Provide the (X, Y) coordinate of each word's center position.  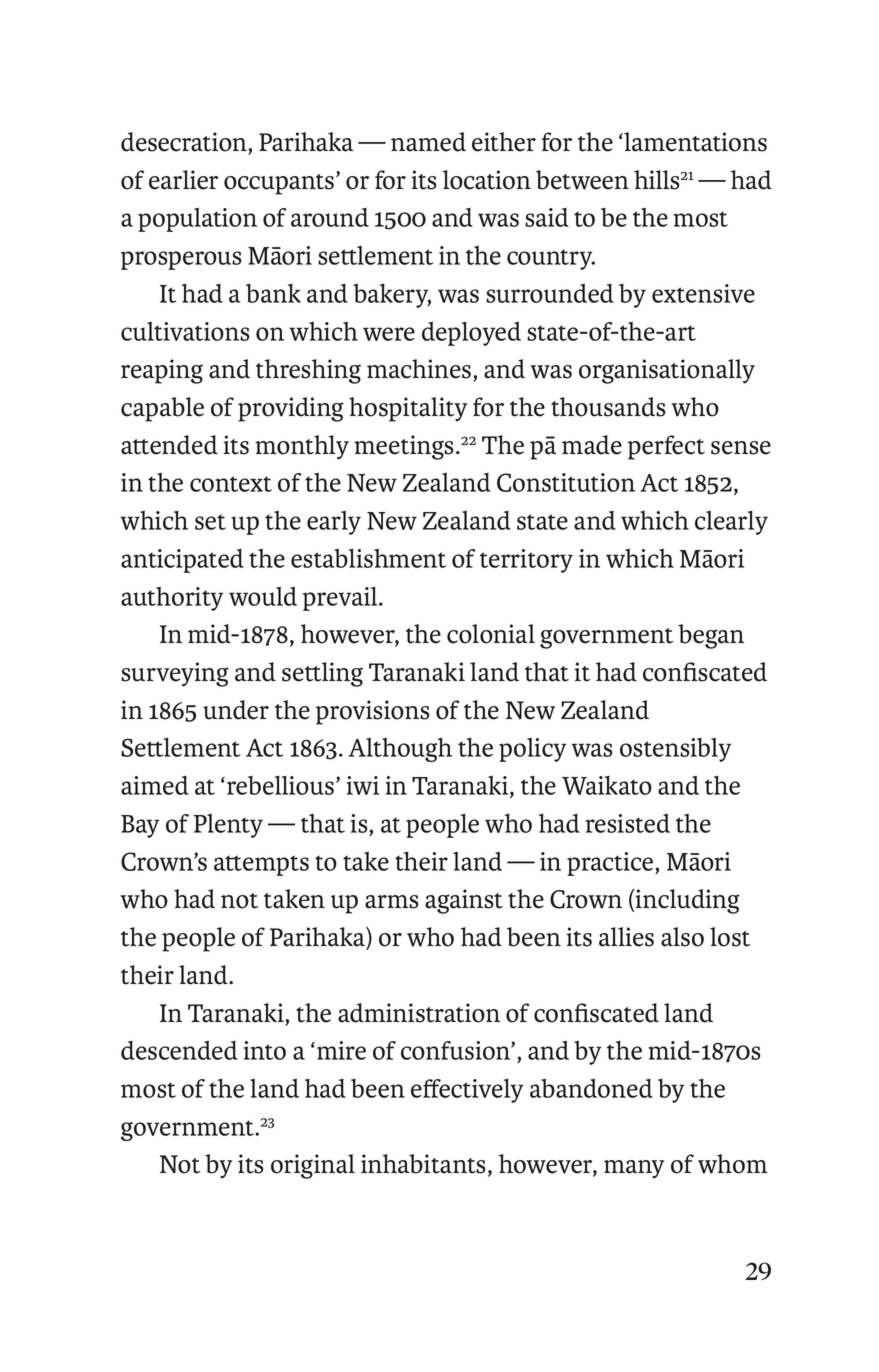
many (634, 1169)
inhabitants (423, 1164)
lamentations (694, 142)
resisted (627, 823)
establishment (368, 558)
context (231, 484)
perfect (666, 447)
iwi (363, 785)
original (313, 1166)
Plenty (228, 826)
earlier (183, 180)
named (428, 142)
